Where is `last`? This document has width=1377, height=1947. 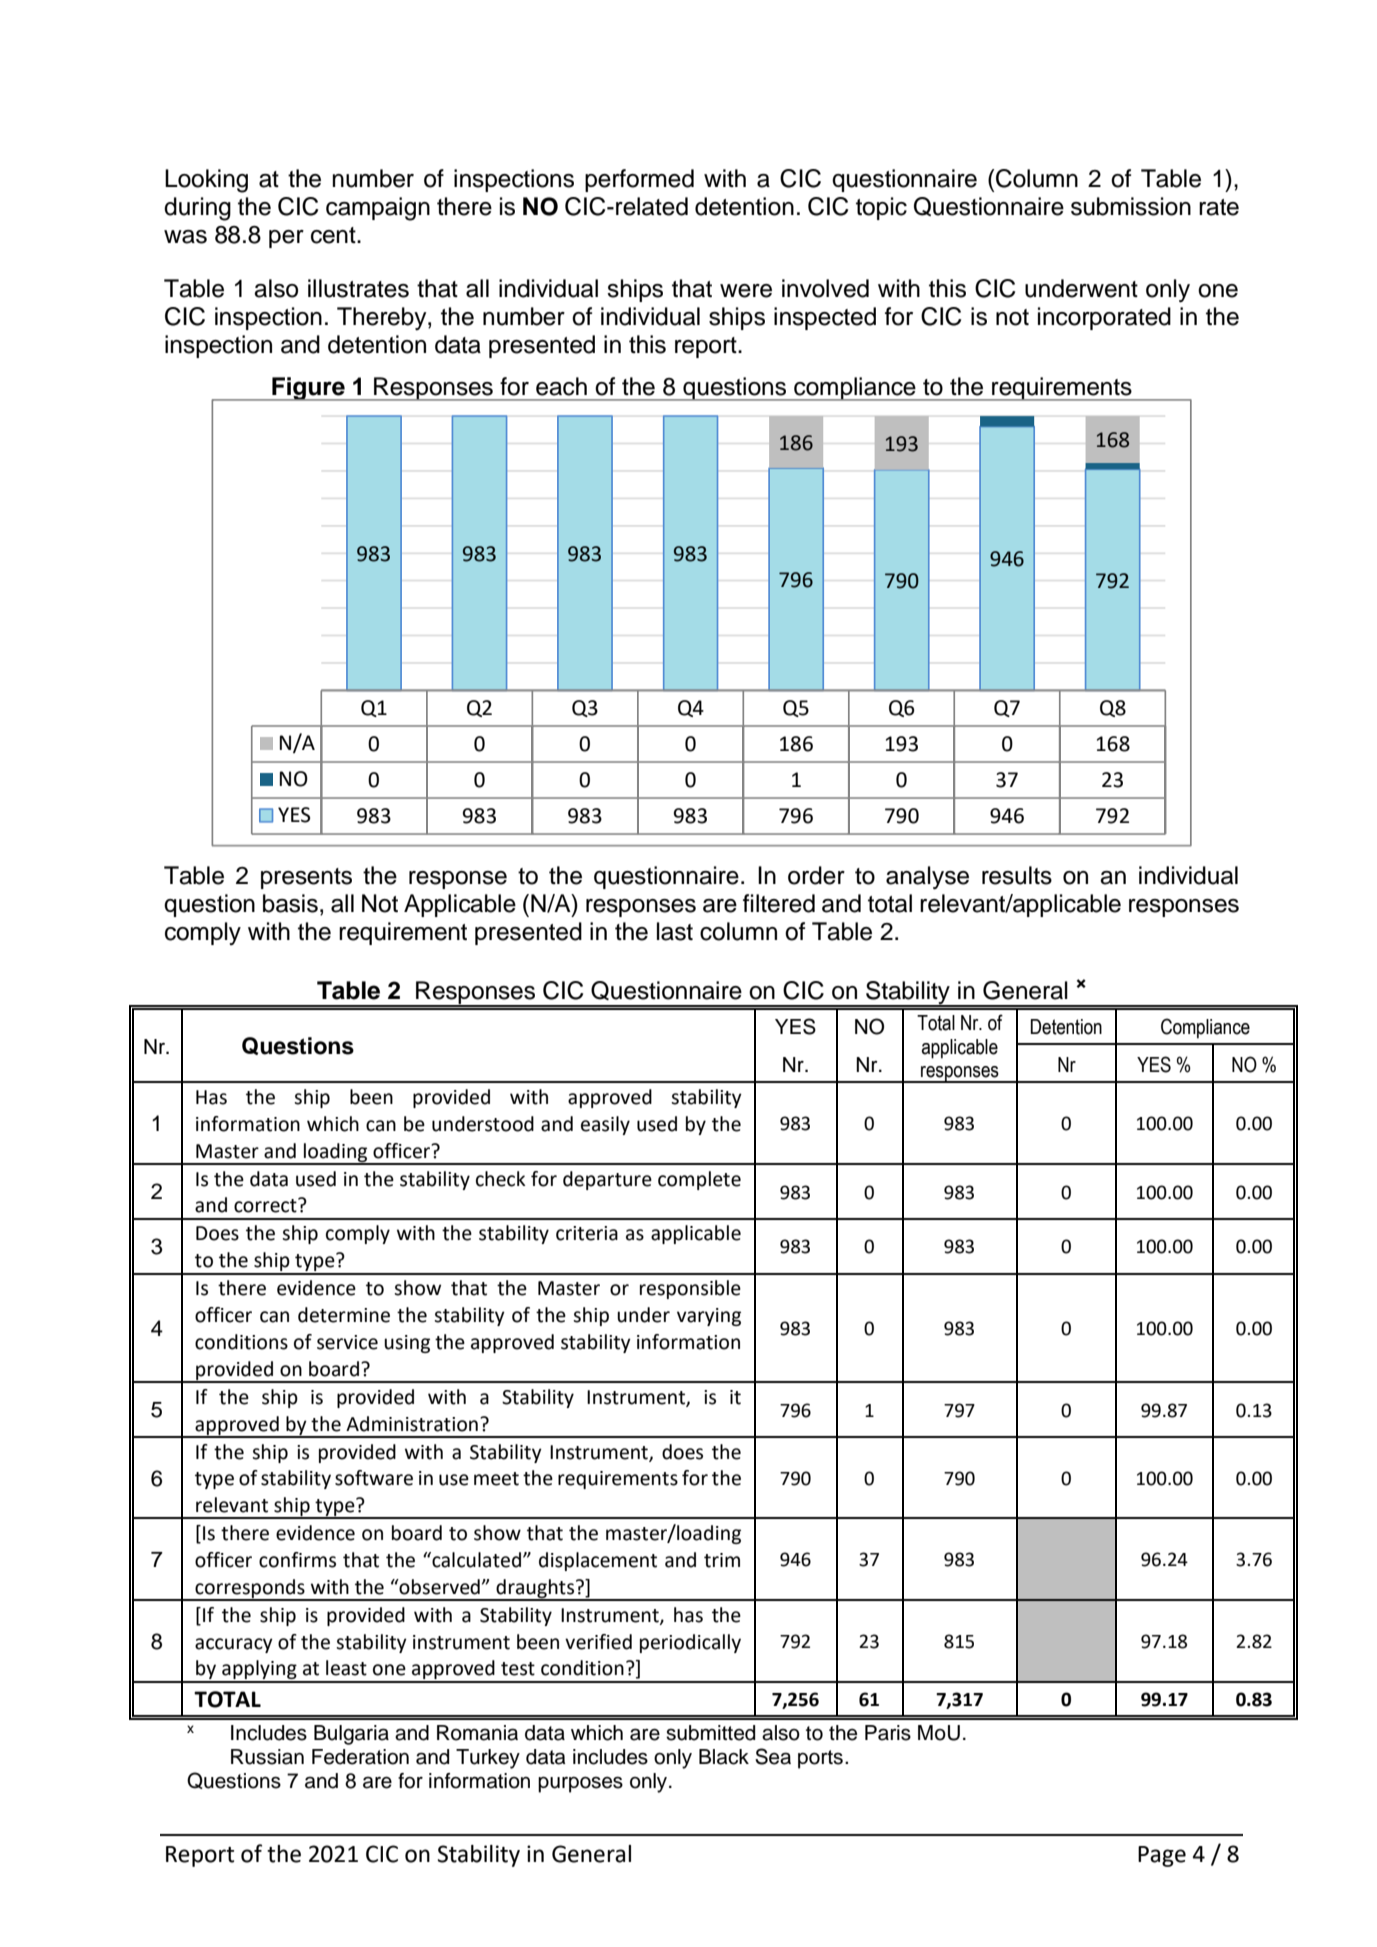
last is located at coordinates (675, 931).
